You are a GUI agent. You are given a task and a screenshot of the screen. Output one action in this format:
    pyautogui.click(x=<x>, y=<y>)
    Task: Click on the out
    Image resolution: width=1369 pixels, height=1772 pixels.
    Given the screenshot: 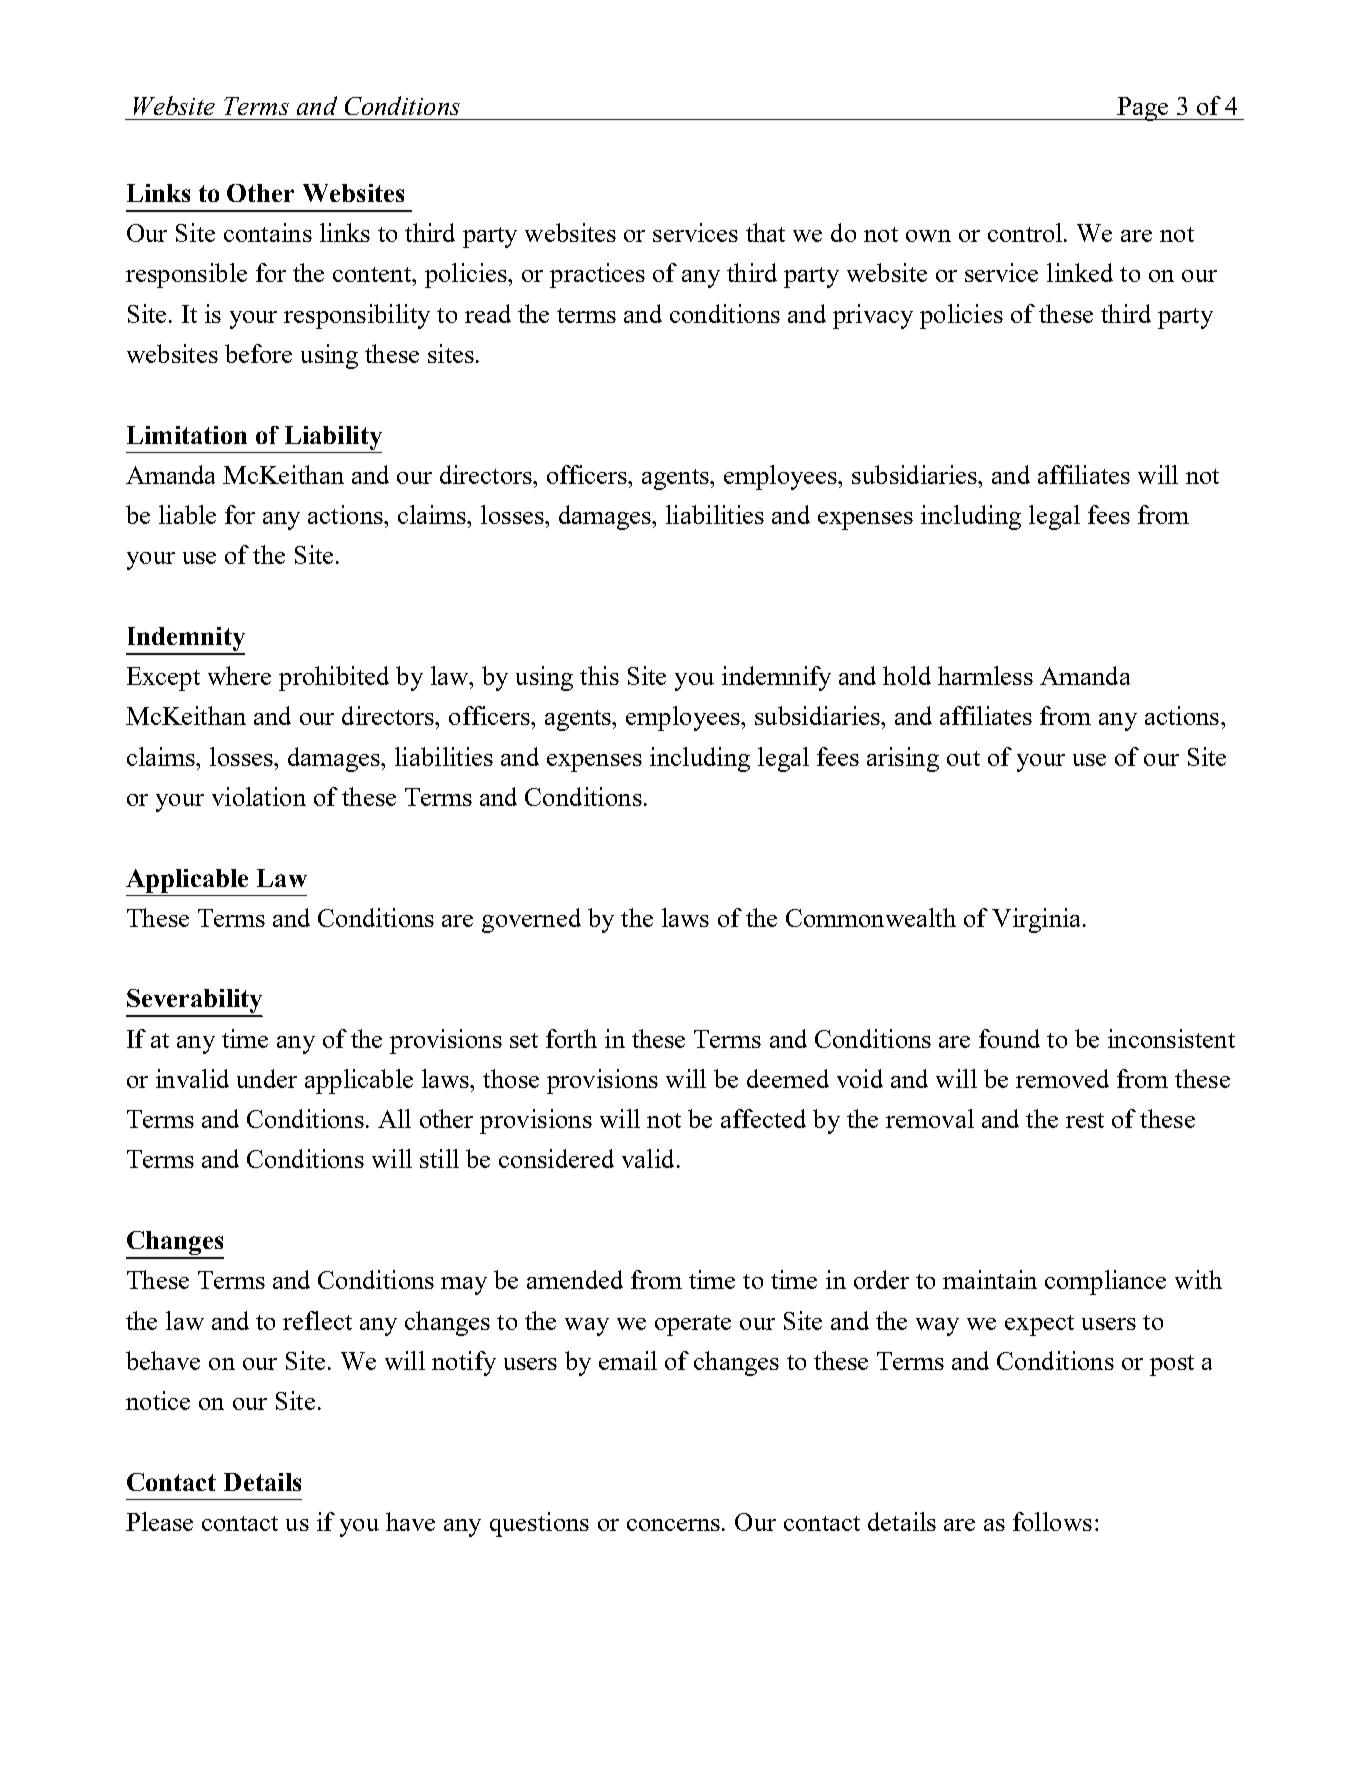 What is the action you would take?
    pyautogui.click(x=963, y=758)
